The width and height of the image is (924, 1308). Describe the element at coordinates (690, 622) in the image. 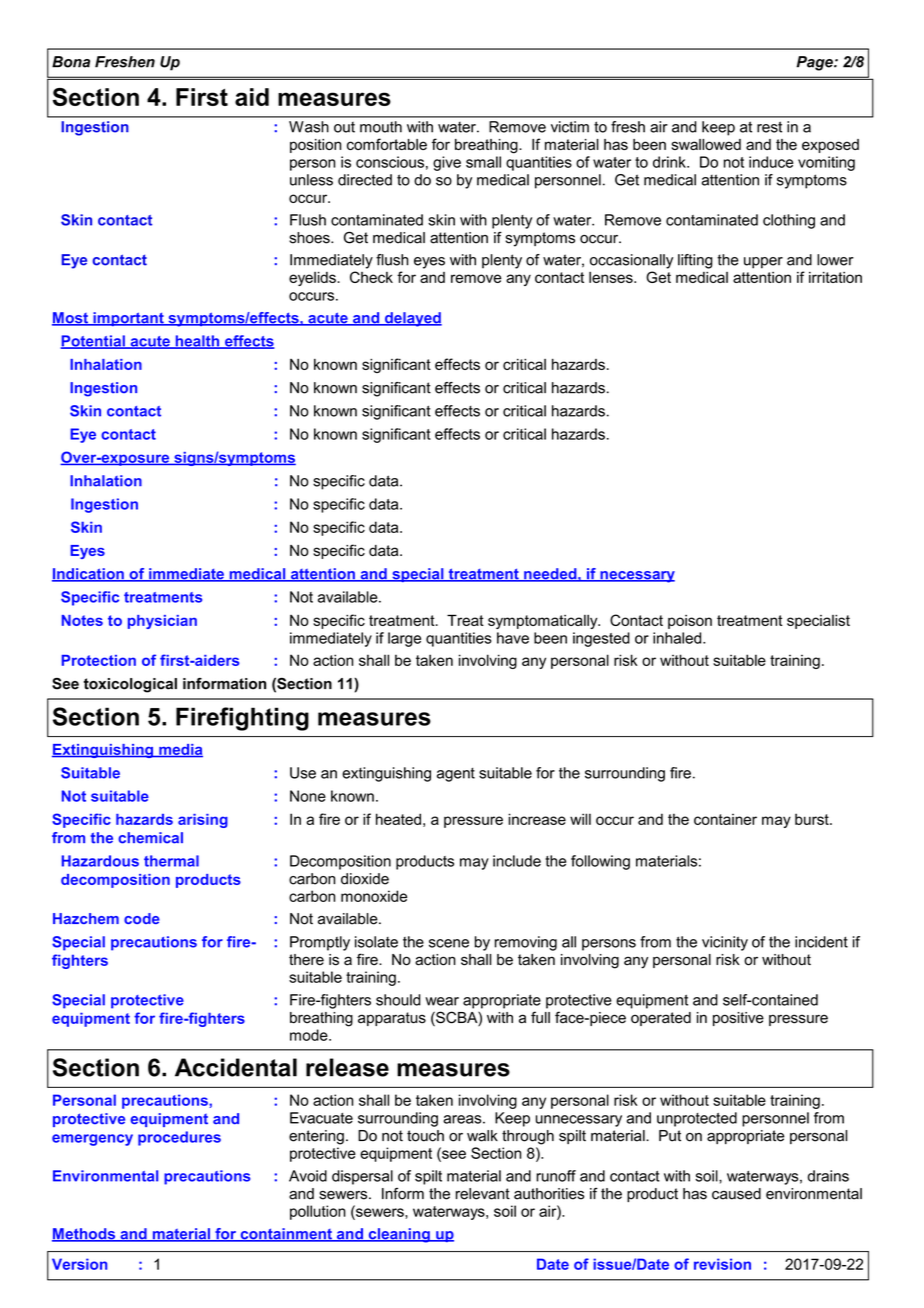

I see `poison` at that location.
